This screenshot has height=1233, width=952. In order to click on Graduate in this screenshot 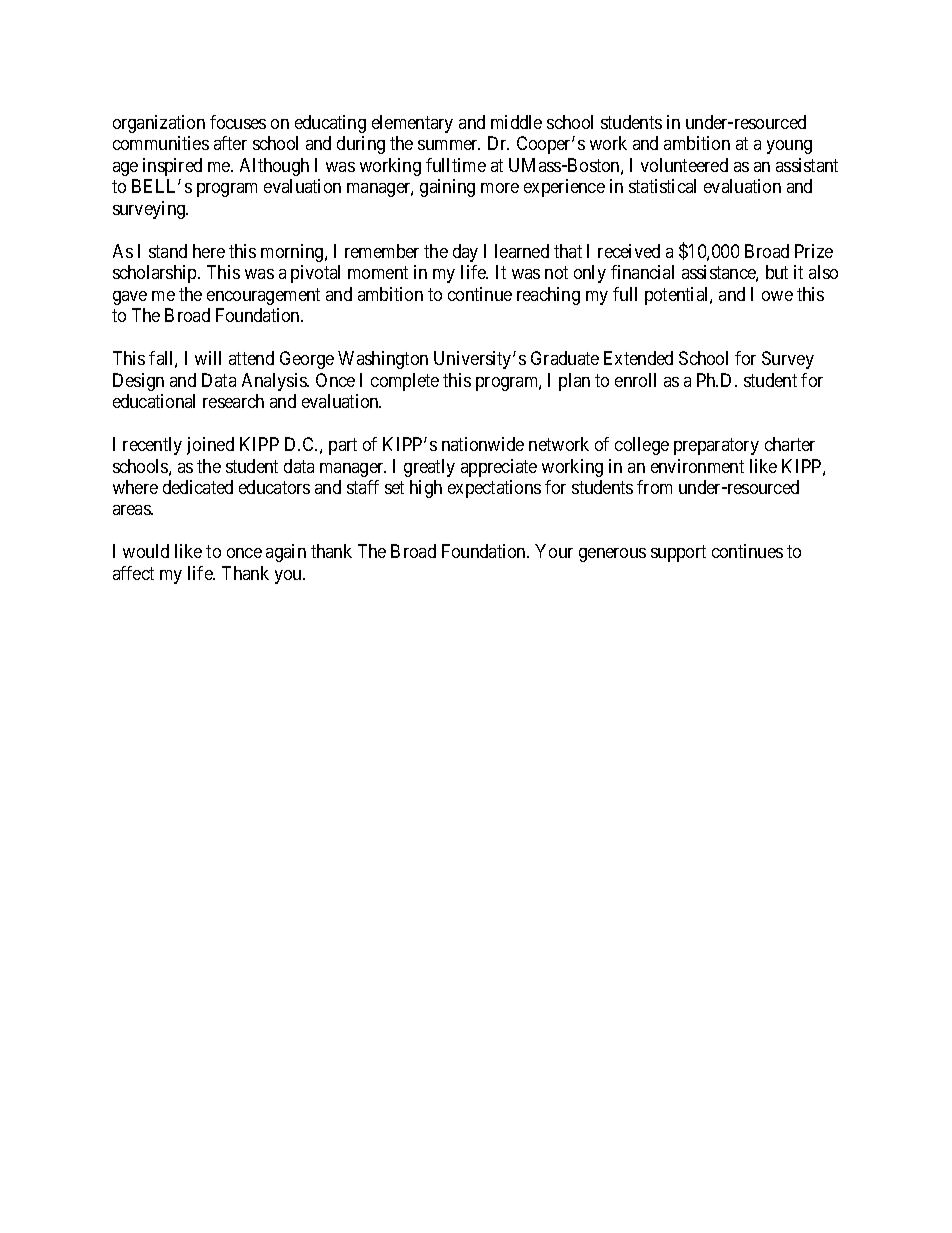, I will do `click(565, 358)`.
